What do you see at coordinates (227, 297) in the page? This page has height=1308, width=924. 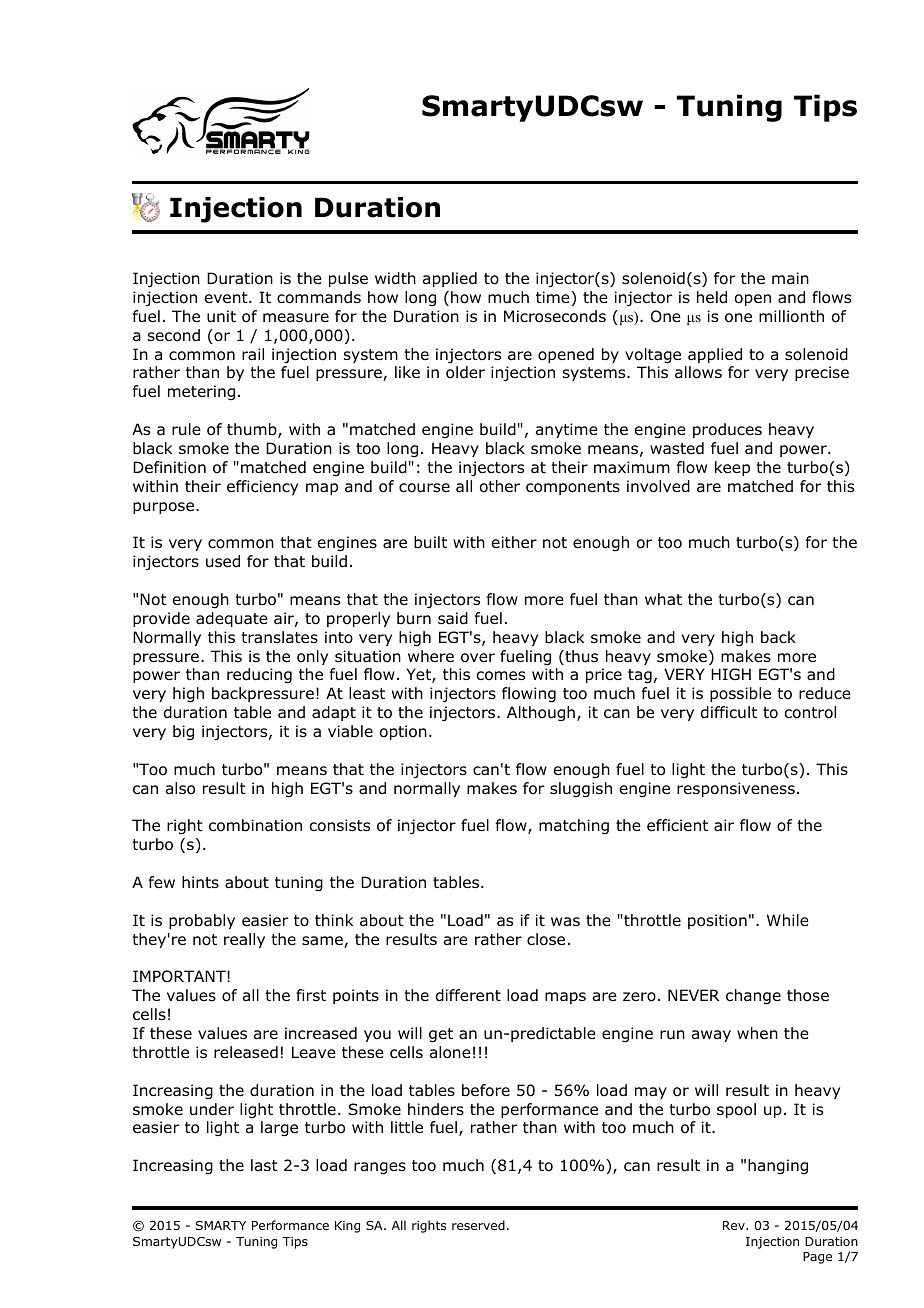 I see `event` at bounding box center [227, 297].
